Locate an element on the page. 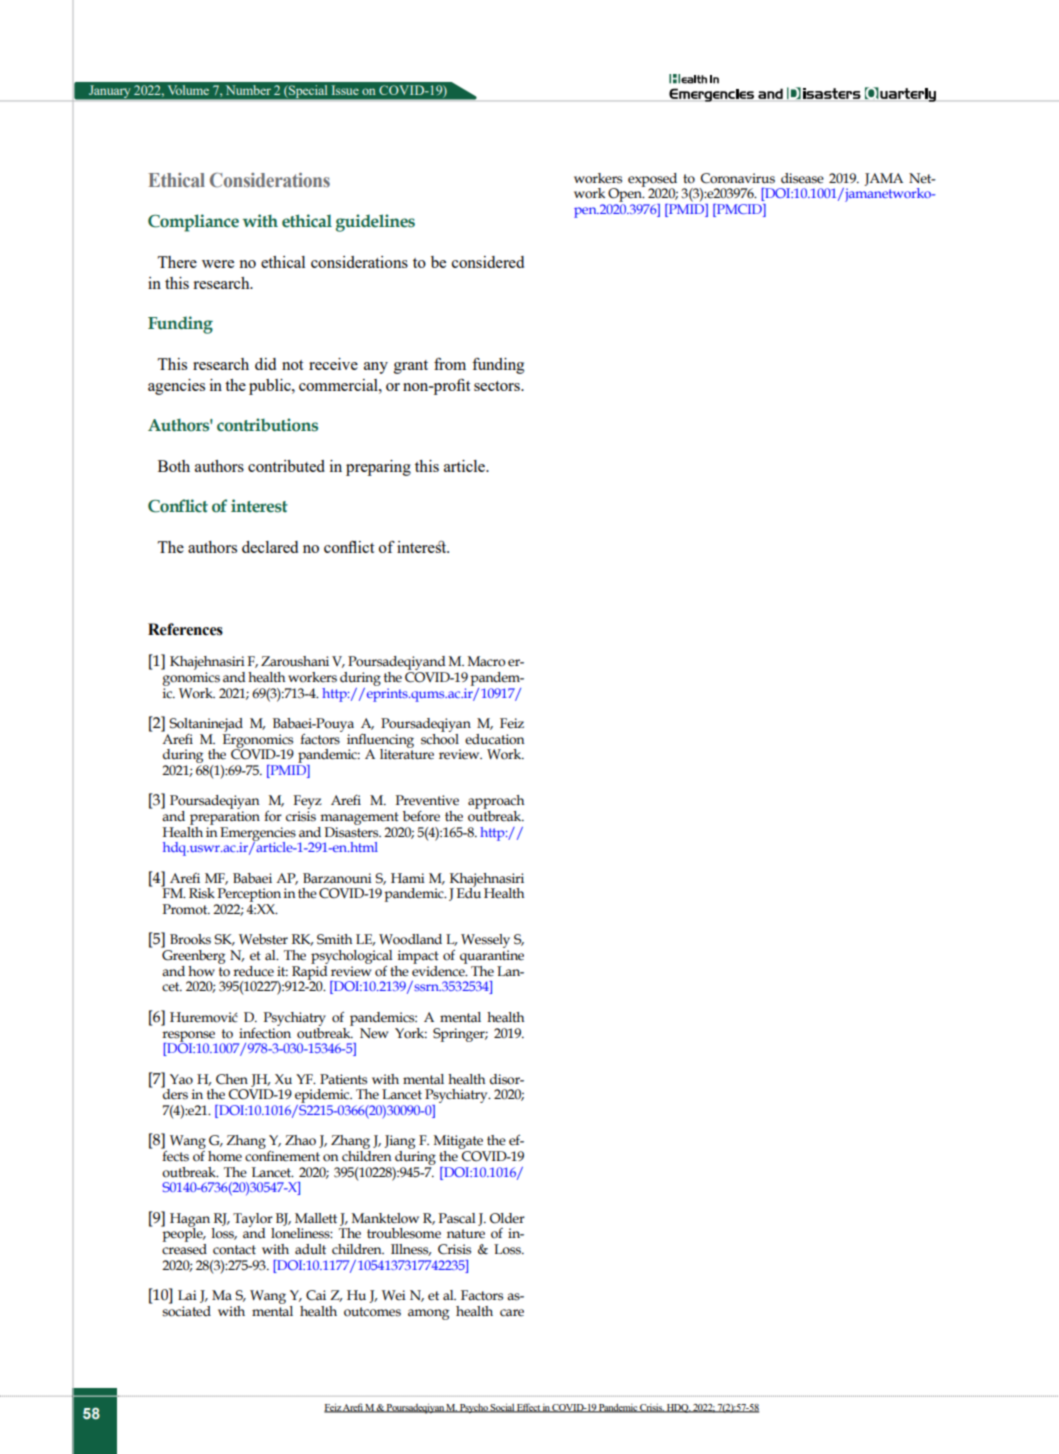 The width and height of the image is (1059, 1454). Older is located at coordinates (507, 1218).
